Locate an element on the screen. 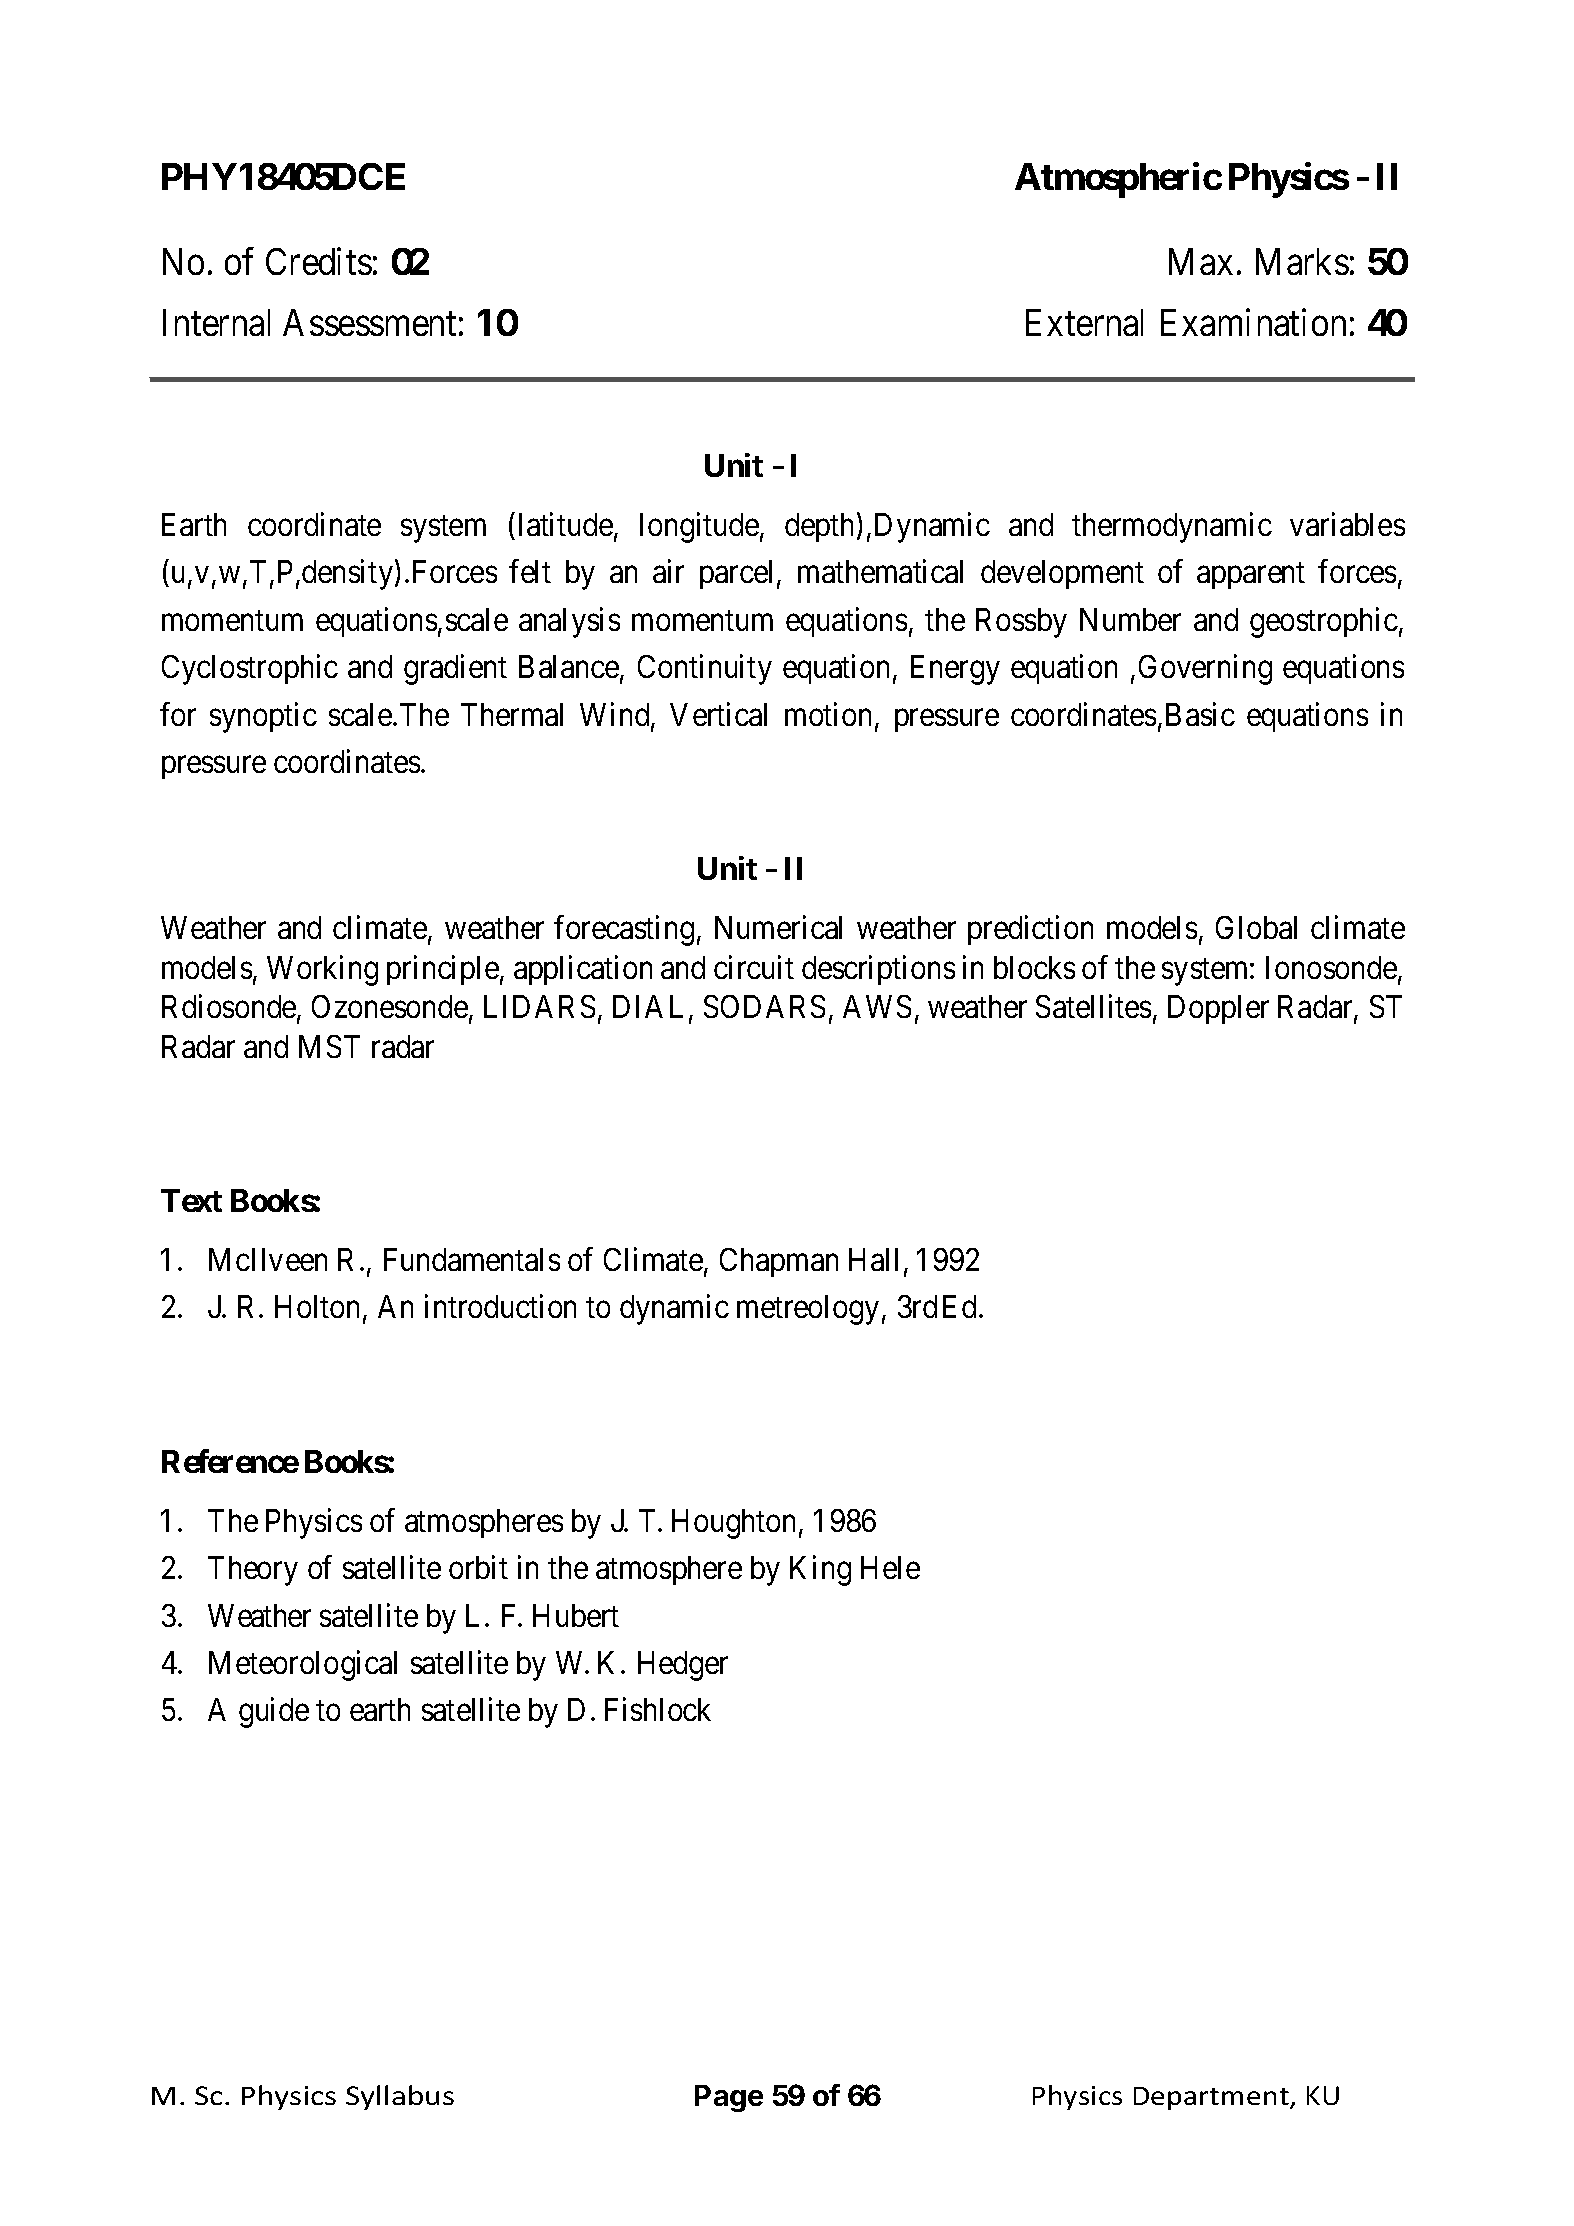  Syllabus is located at coordinates (400, 2097).
